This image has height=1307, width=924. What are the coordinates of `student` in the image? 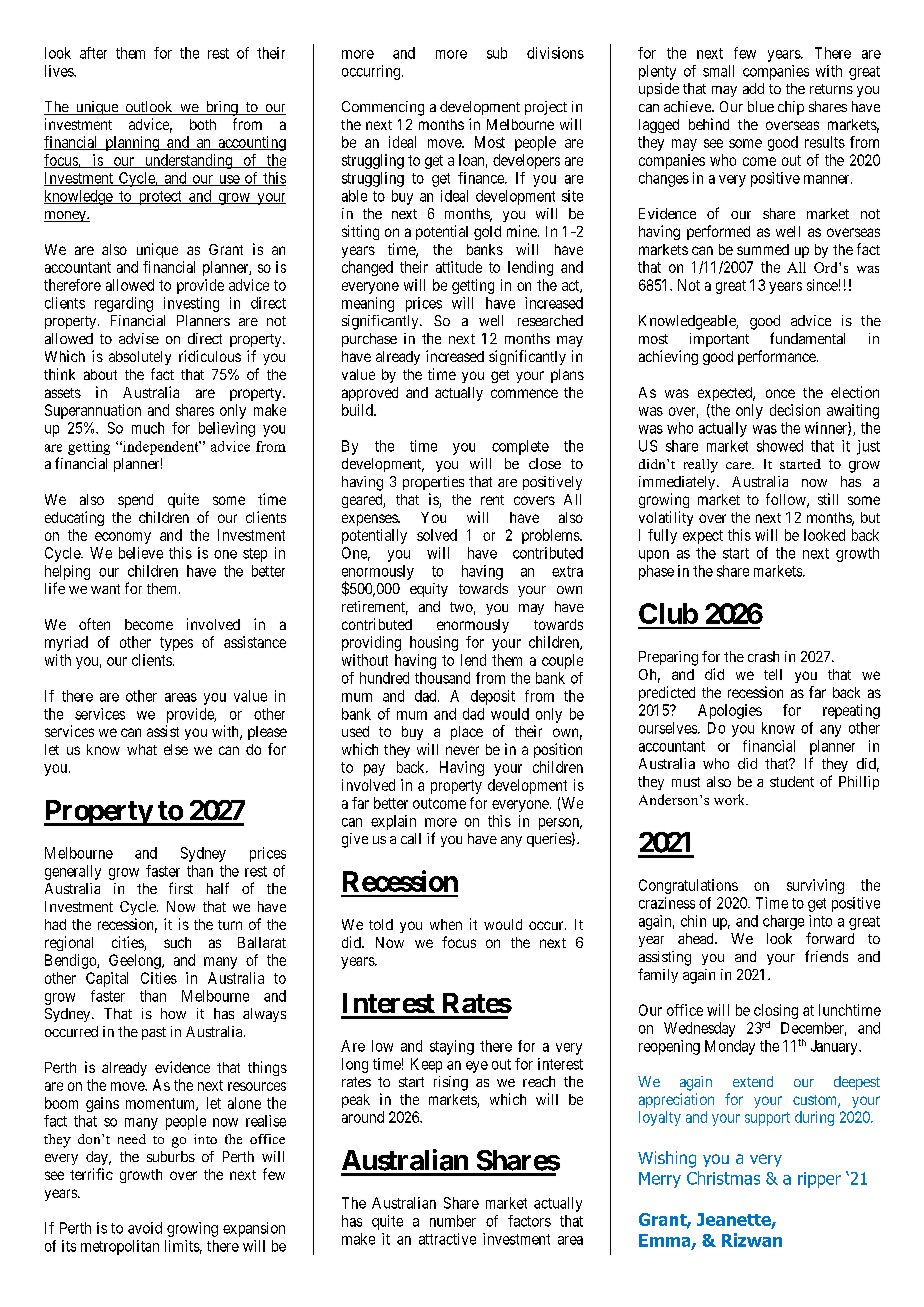 It's located at (792, 781).
